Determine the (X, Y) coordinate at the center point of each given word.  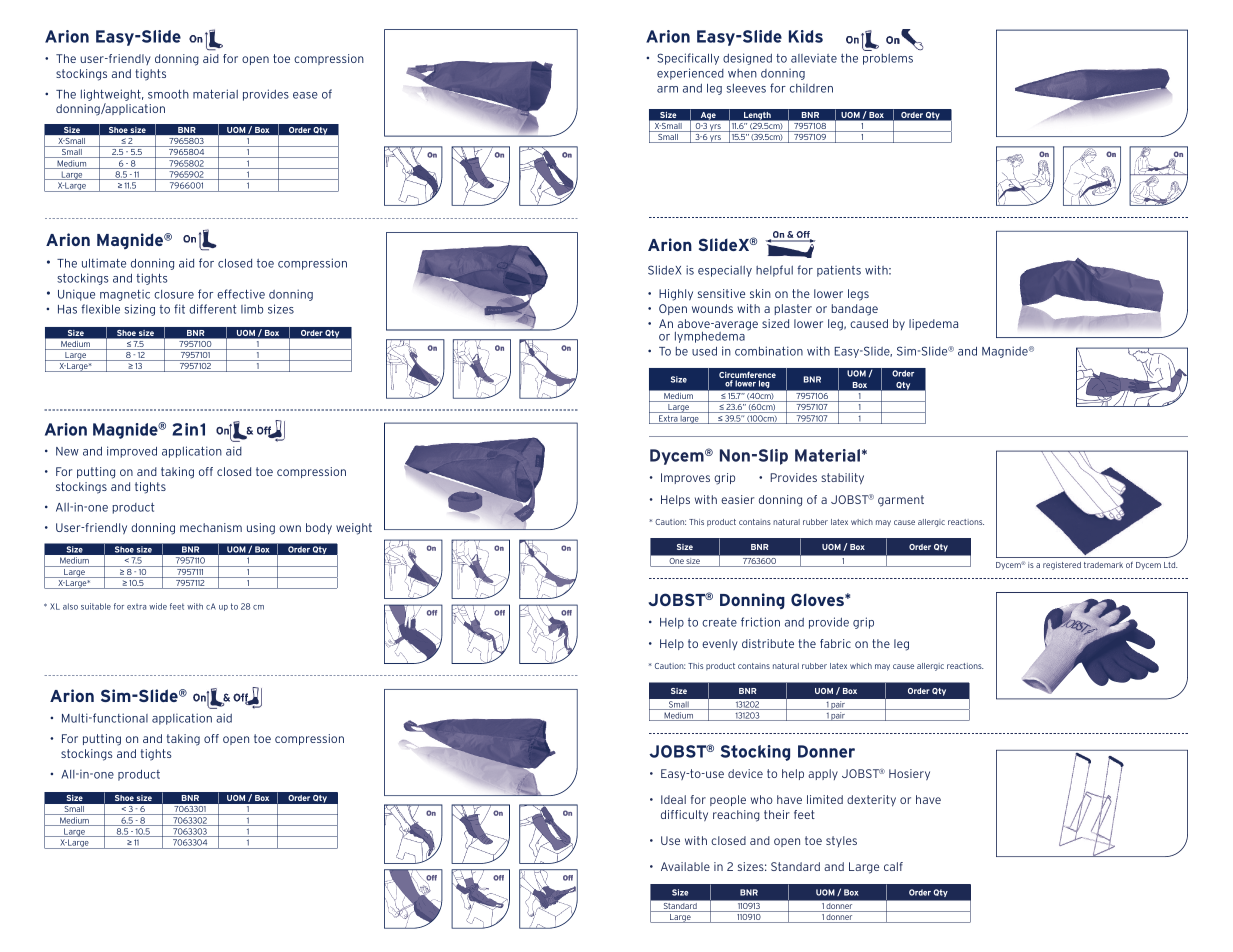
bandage (855, 310)
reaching (736, 816)
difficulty (684, 815)
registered (1062, 566)
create (719, 622)
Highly (676, 295)
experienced (690, 74)
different (213, 309)
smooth (168, 94)
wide (158, 606)
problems (888, 59)
